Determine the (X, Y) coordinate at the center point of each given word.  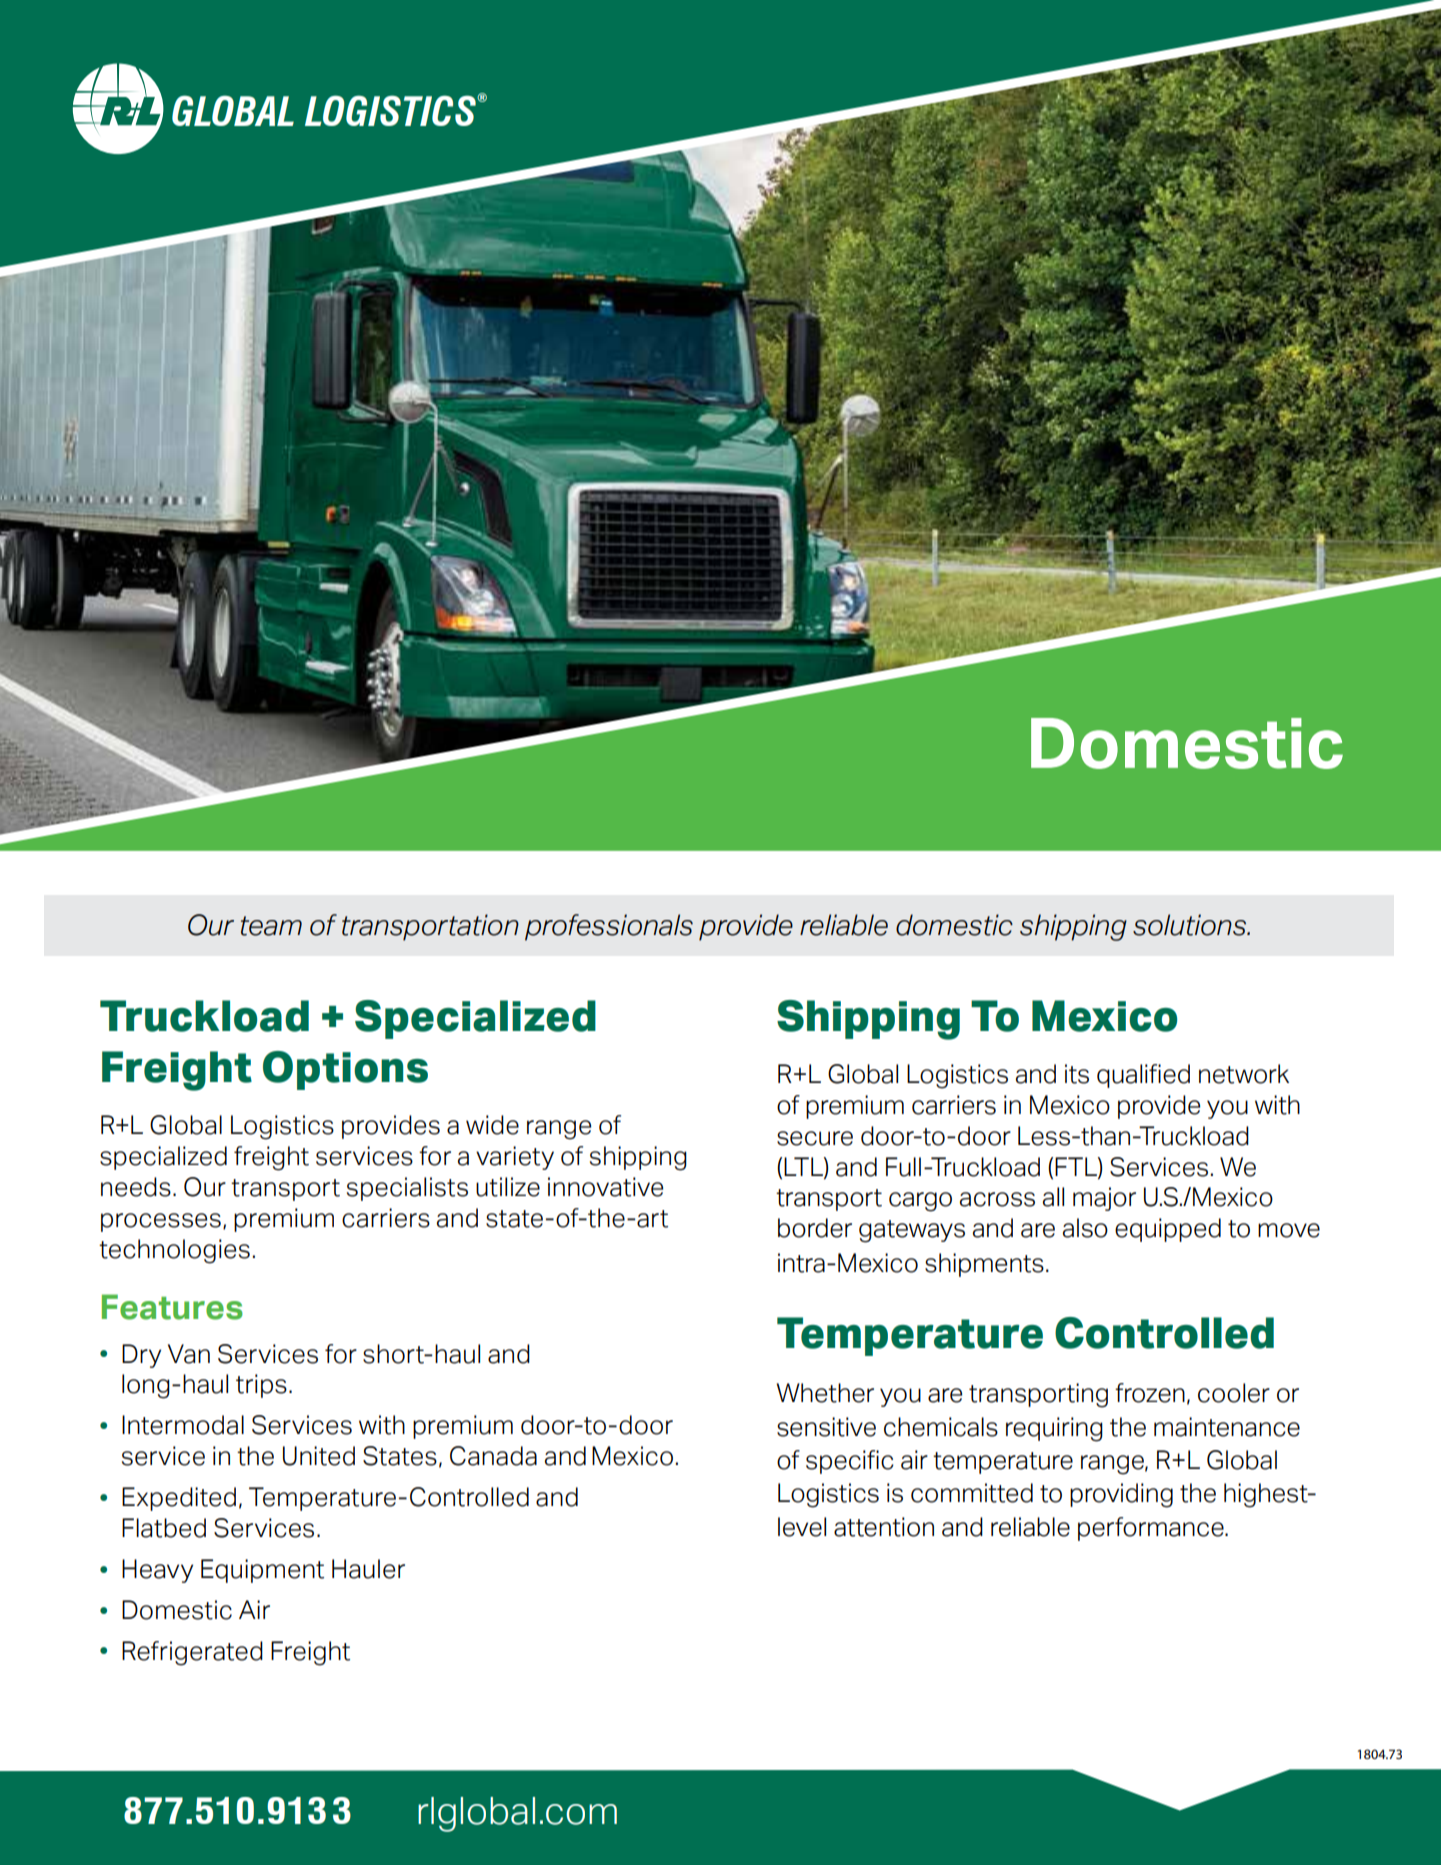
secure (815, 1138)
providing (1121, 1495)
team (271, 926)
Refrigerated (192, 1653)
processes (161, 1222)
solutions (1191, 925)
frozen (1150, 1393)
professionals (609, 927)
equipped (1168, 1230)
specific (850, 1462)
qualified (1143, 1076)
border (815, 1228)
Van (189, 1354)
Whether (825, 1393)
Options (345, 1070)
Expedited (179, 1499)
